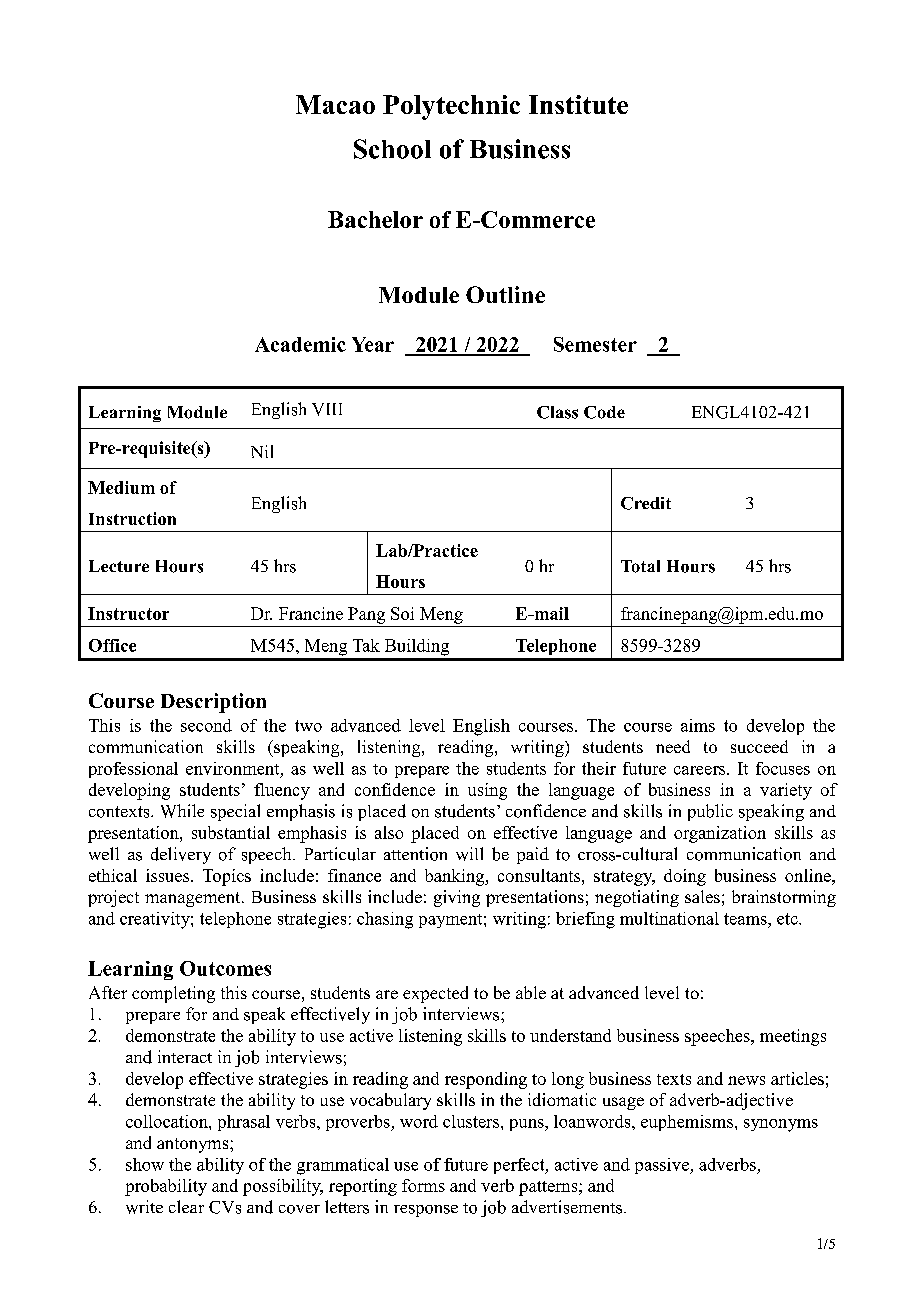 This screenshot has width=924, height=1308. I want to click on expected, so click(435, 994).
